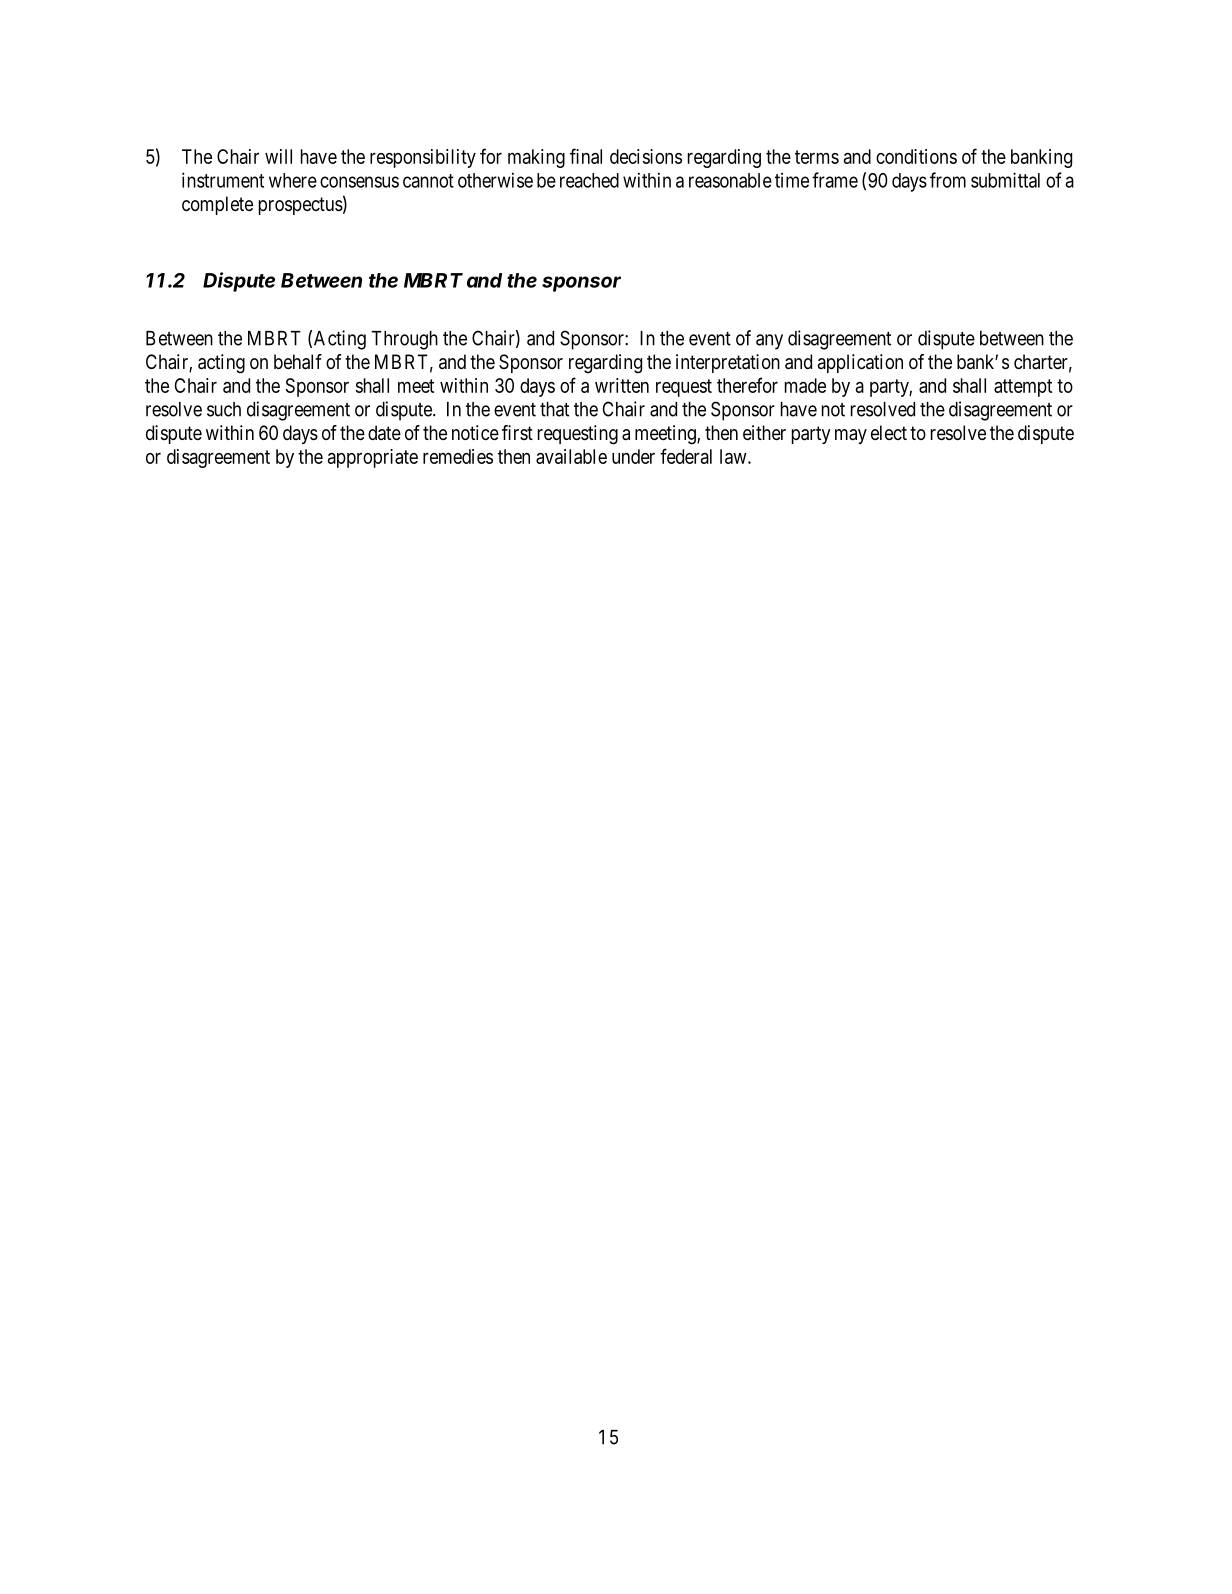 The width and height of the page is (1232, 1594). Describe the element at coordinates (769, 342) in the page. I see `any` at that location.
